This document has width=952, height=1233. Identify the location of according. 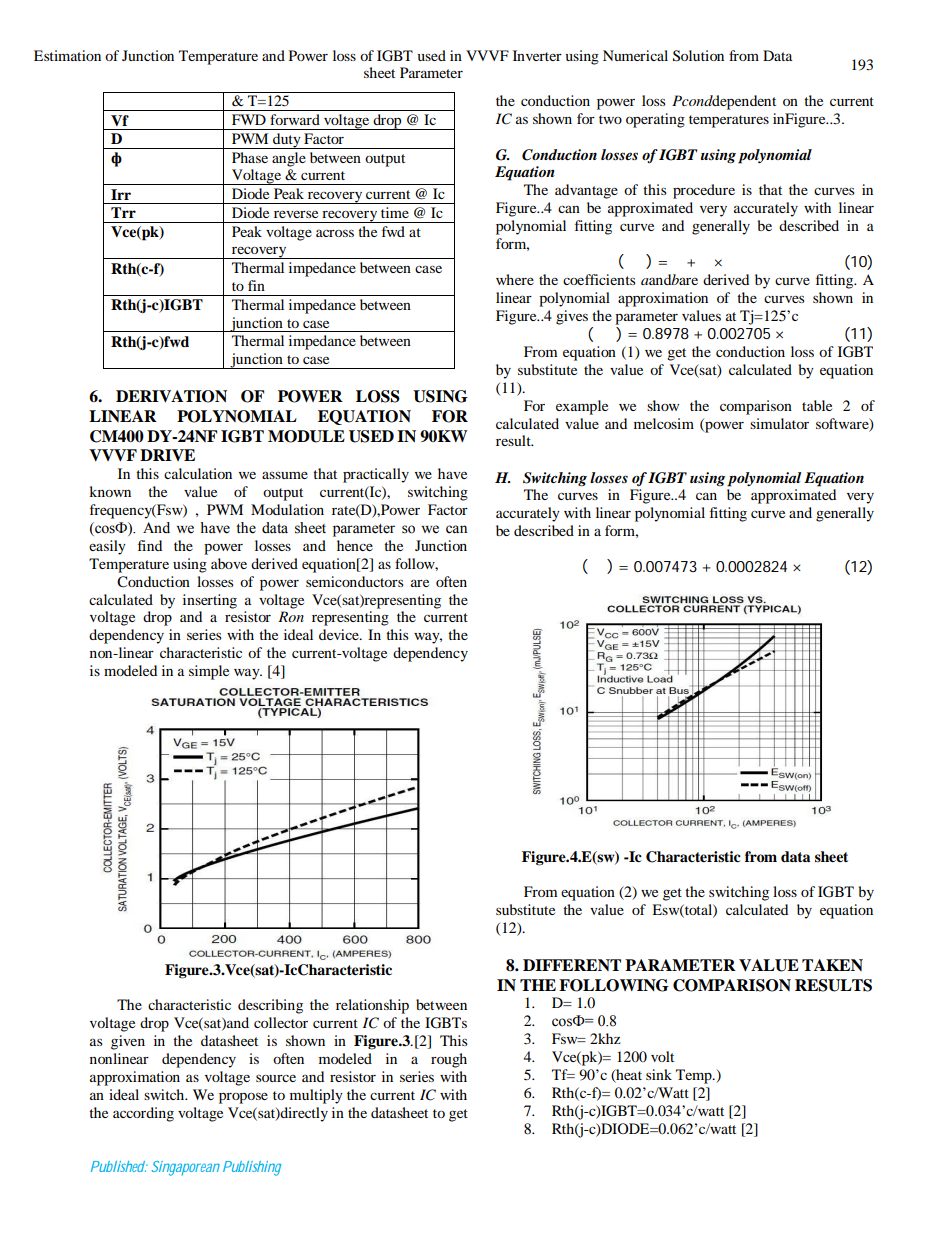
(143, 1114).
